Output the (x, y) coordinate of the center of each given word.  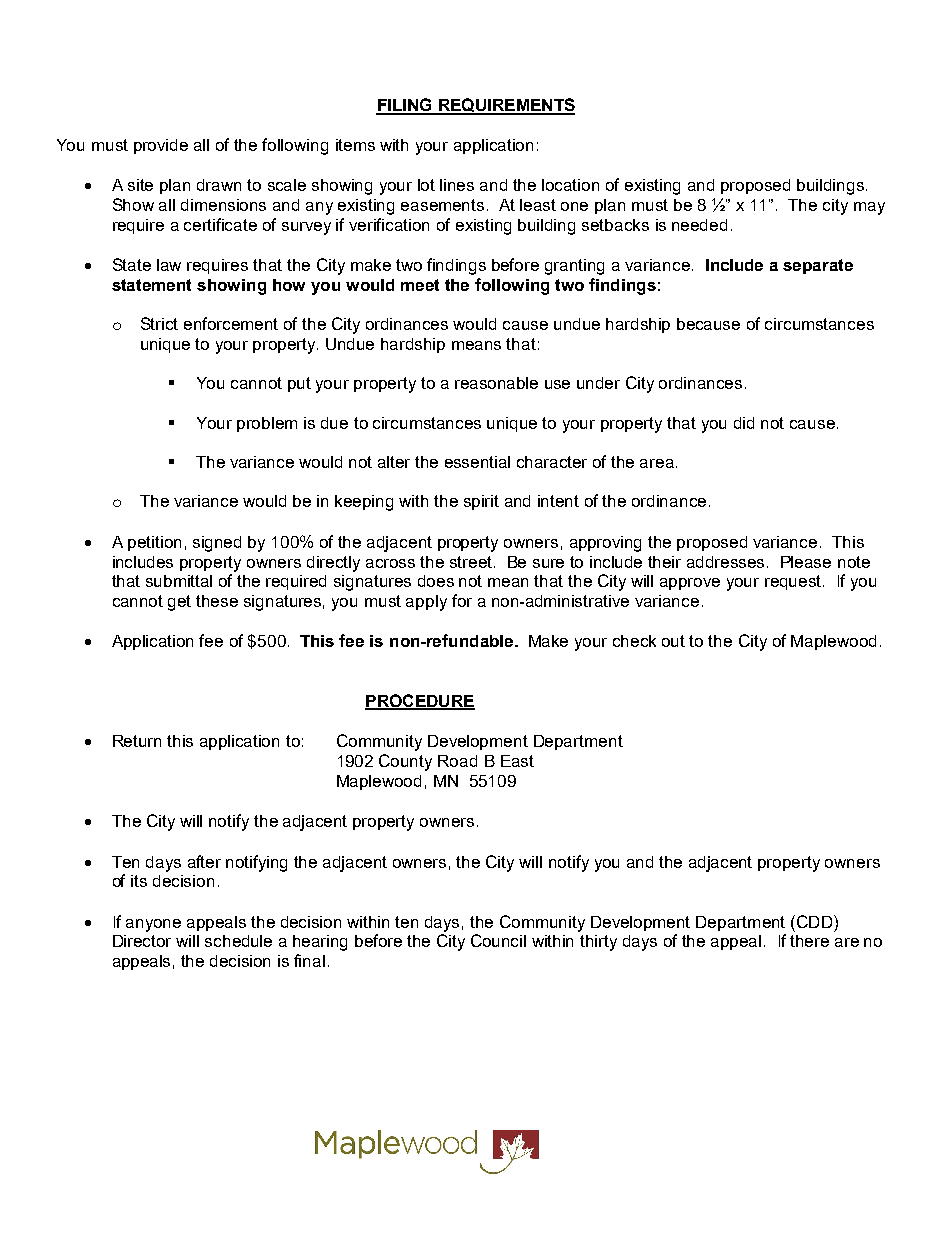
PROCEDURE (420, 701)
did (744, 423)
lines (457, 185)
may (869, 208)
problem (267, 424)
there (809, 941)
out (673, 641)
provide (161, 146)
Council (498, 940)
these (217, 601)
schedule (238, 941)
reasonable (496, 383)
